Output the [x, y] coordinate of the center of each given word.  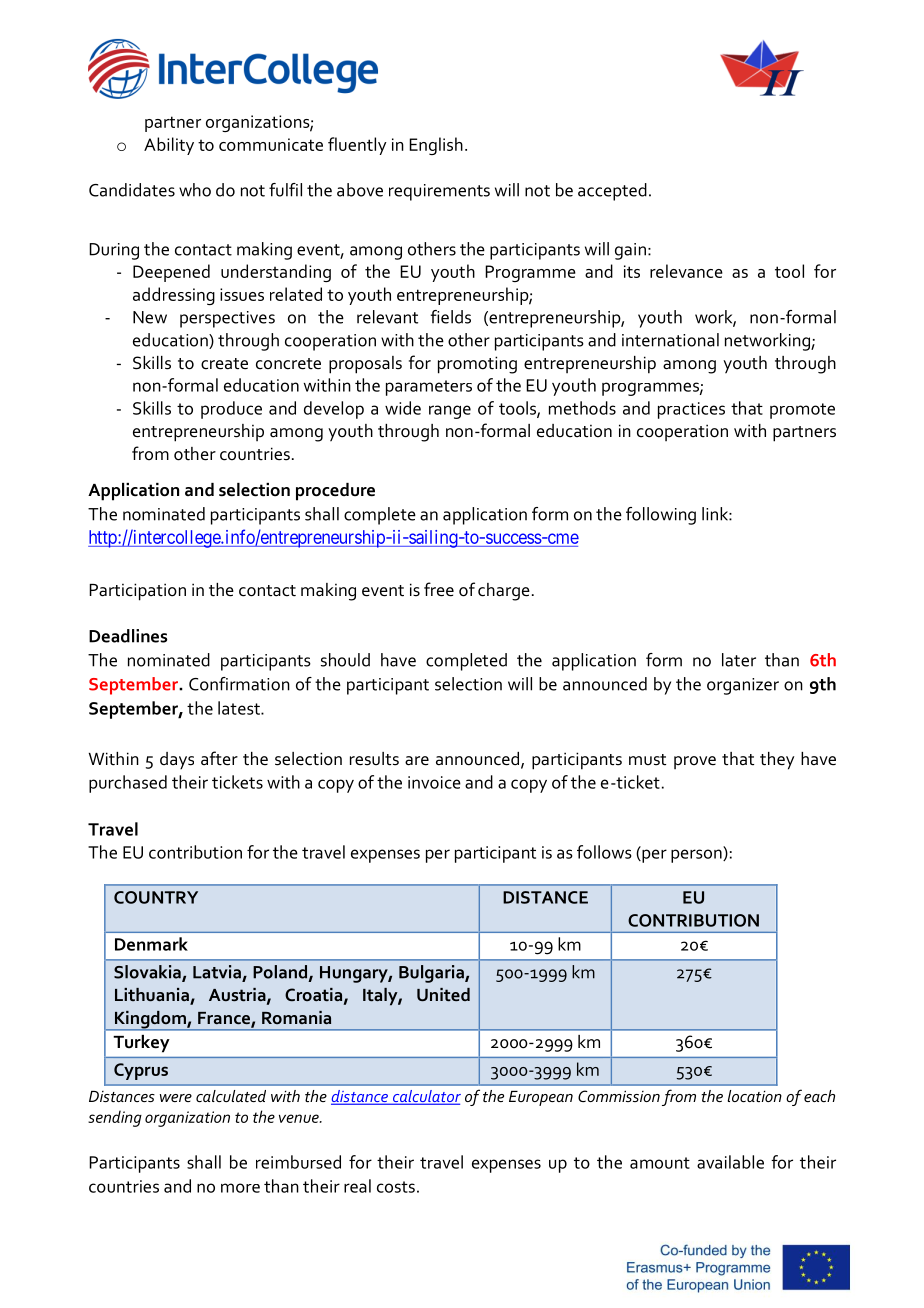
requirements [439, 192]
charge [504, 592]
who [195, 190]
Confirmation [239, 684]
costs [396, 1187]
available [730, 1162]
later [739, 660]
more [240, 1188]
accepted [612, 192]
